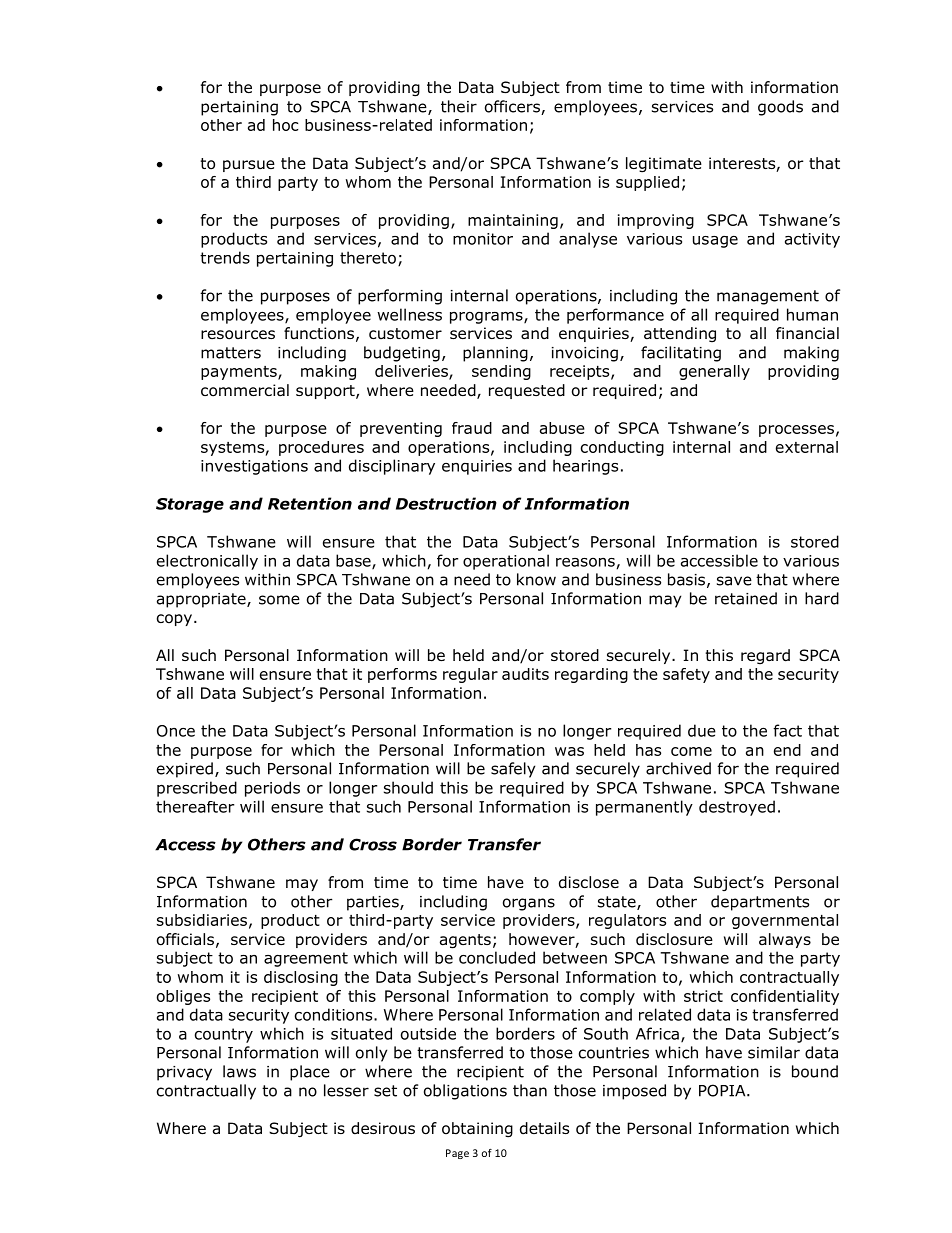  Describe the element at coordinates (525, 674) in the screenshot. I see `audits` at that location.
